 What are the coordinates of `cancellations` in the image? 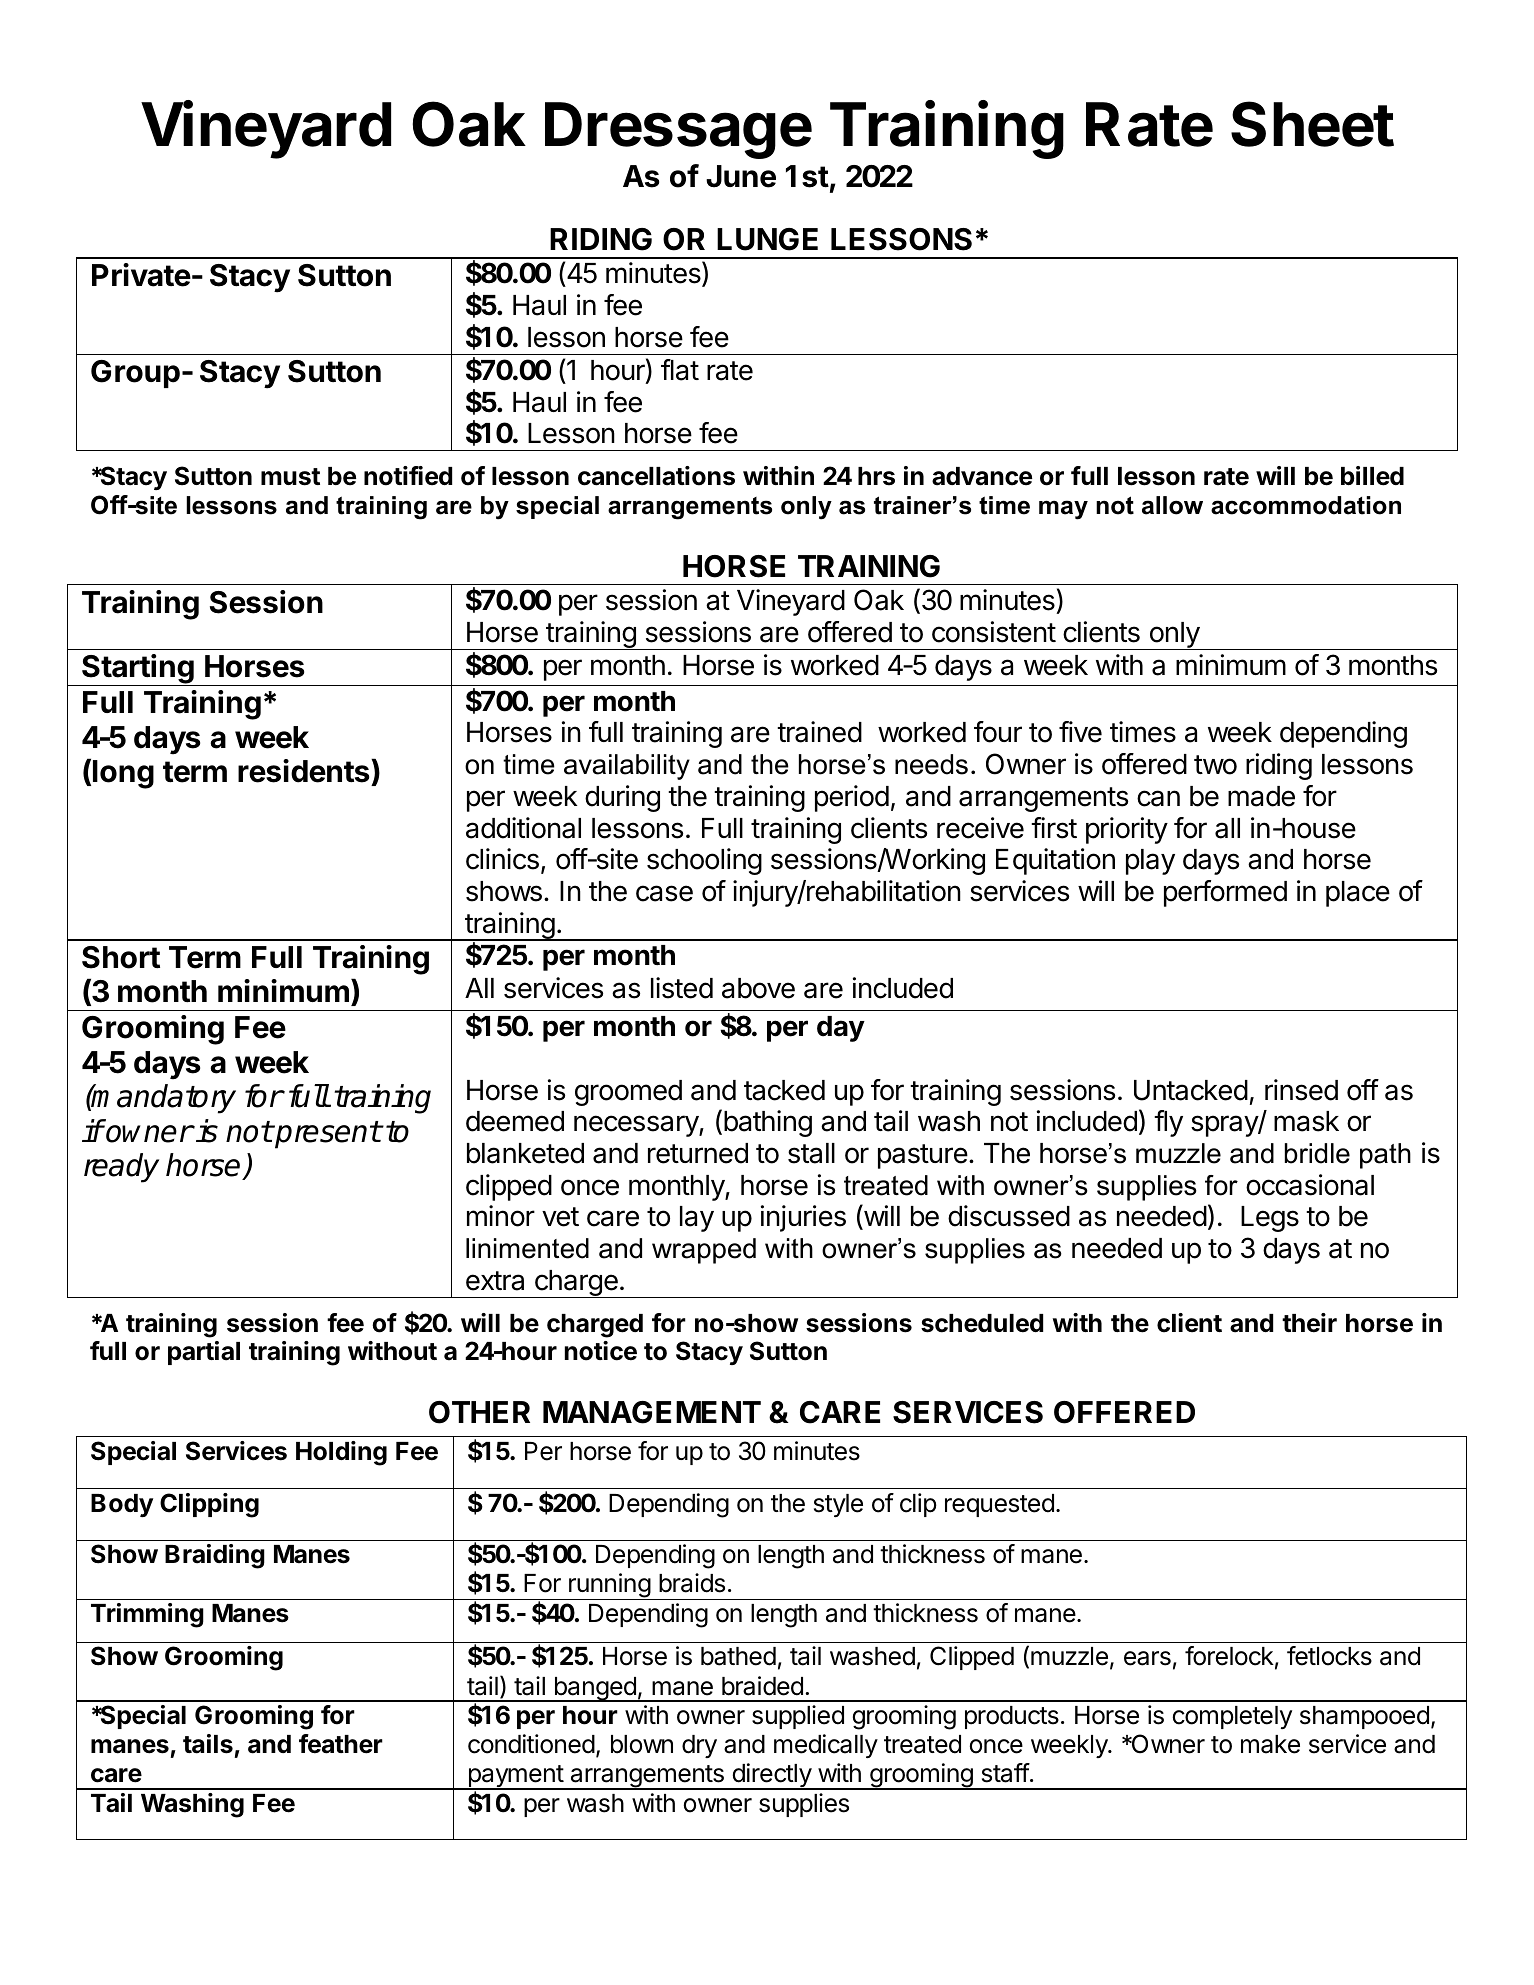 It's located at (656, 476).
